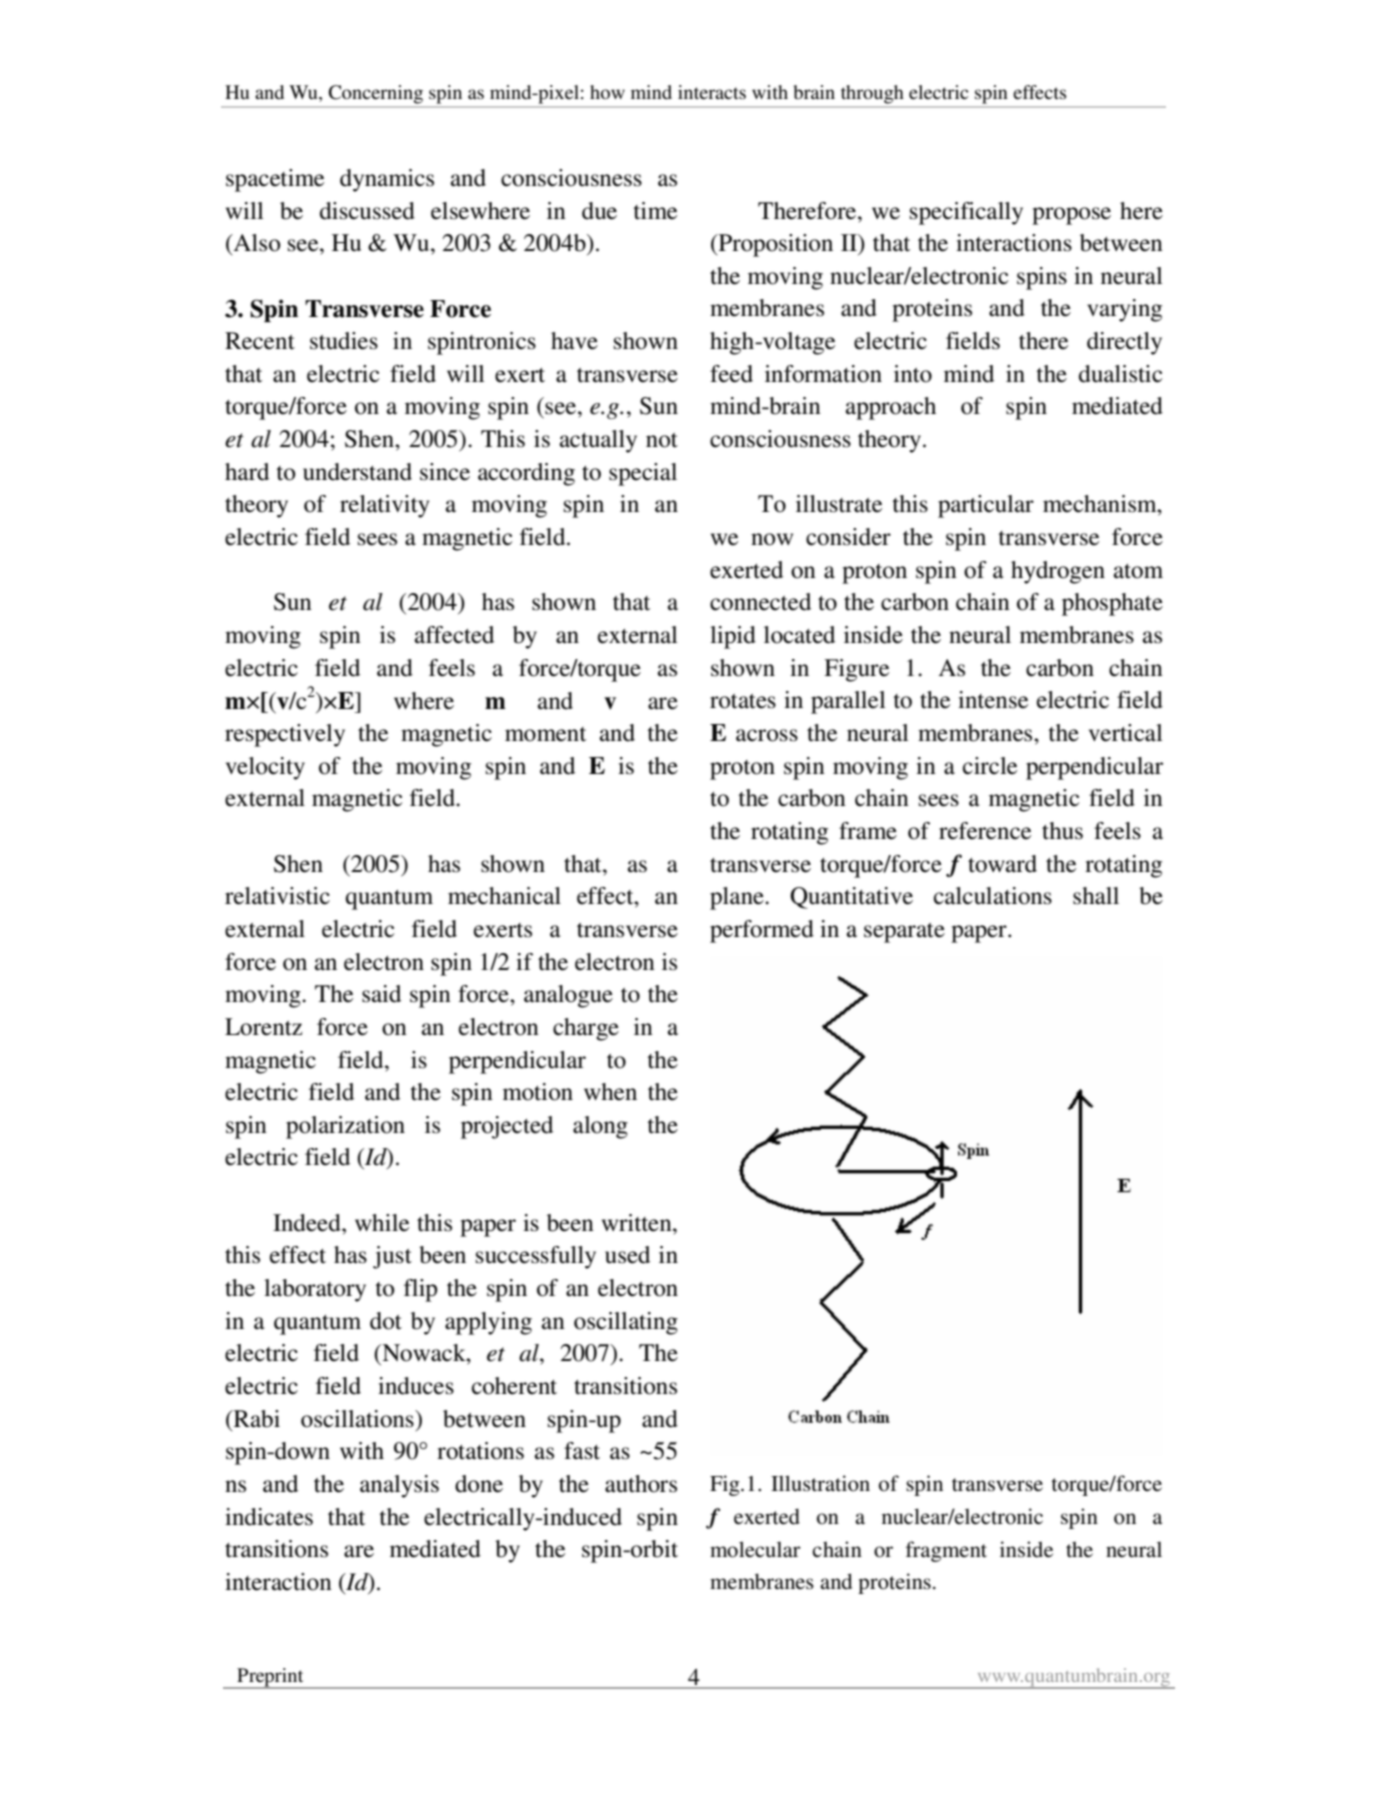 Image resolution: width=1388 pixels, height=1796 pixels. What do you see at coordinates (345, 1127) in the image?
I see `polarization` at bounding box center [345, 1127].
